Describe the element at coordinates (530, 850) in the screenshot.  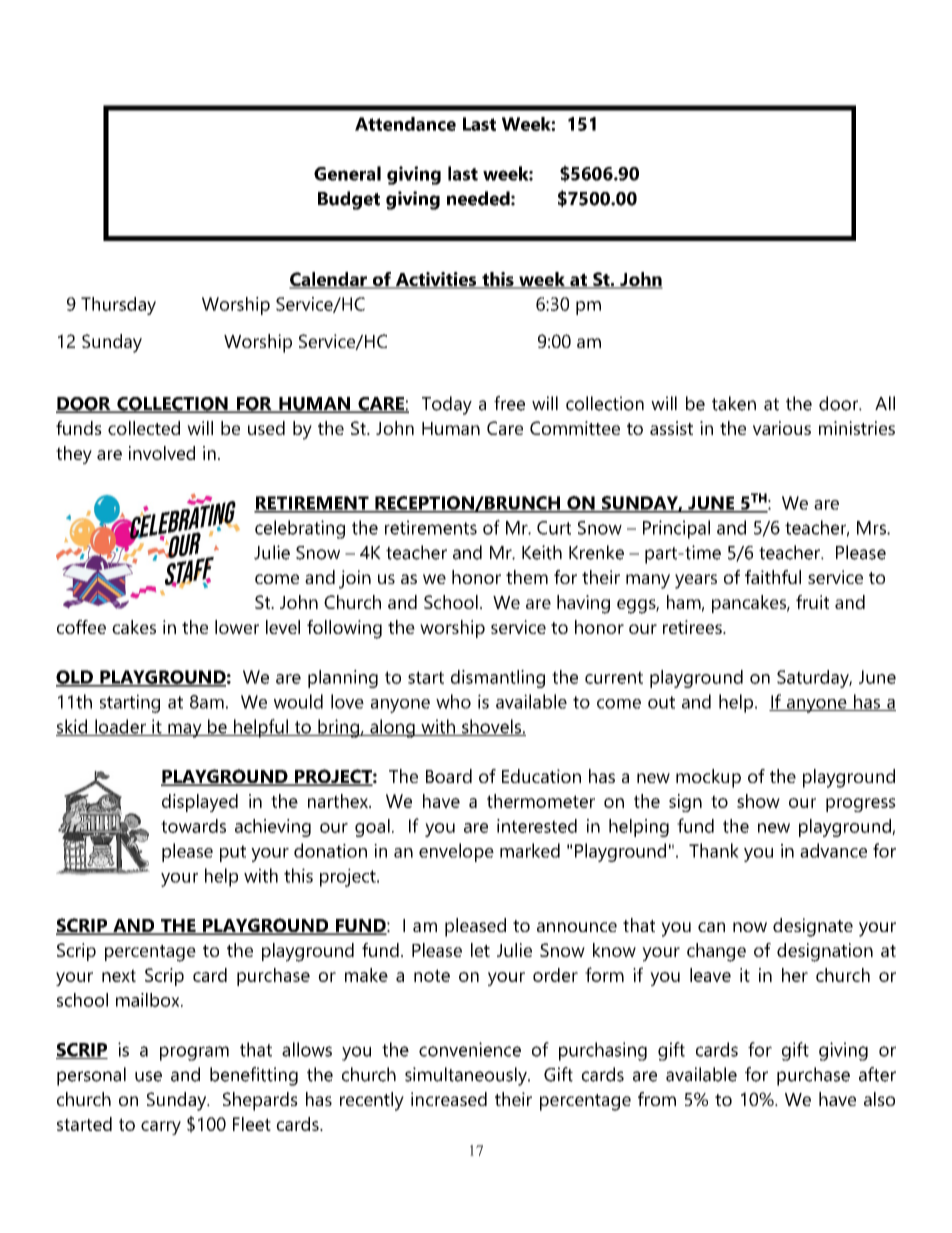
I see `marked` at that location.
